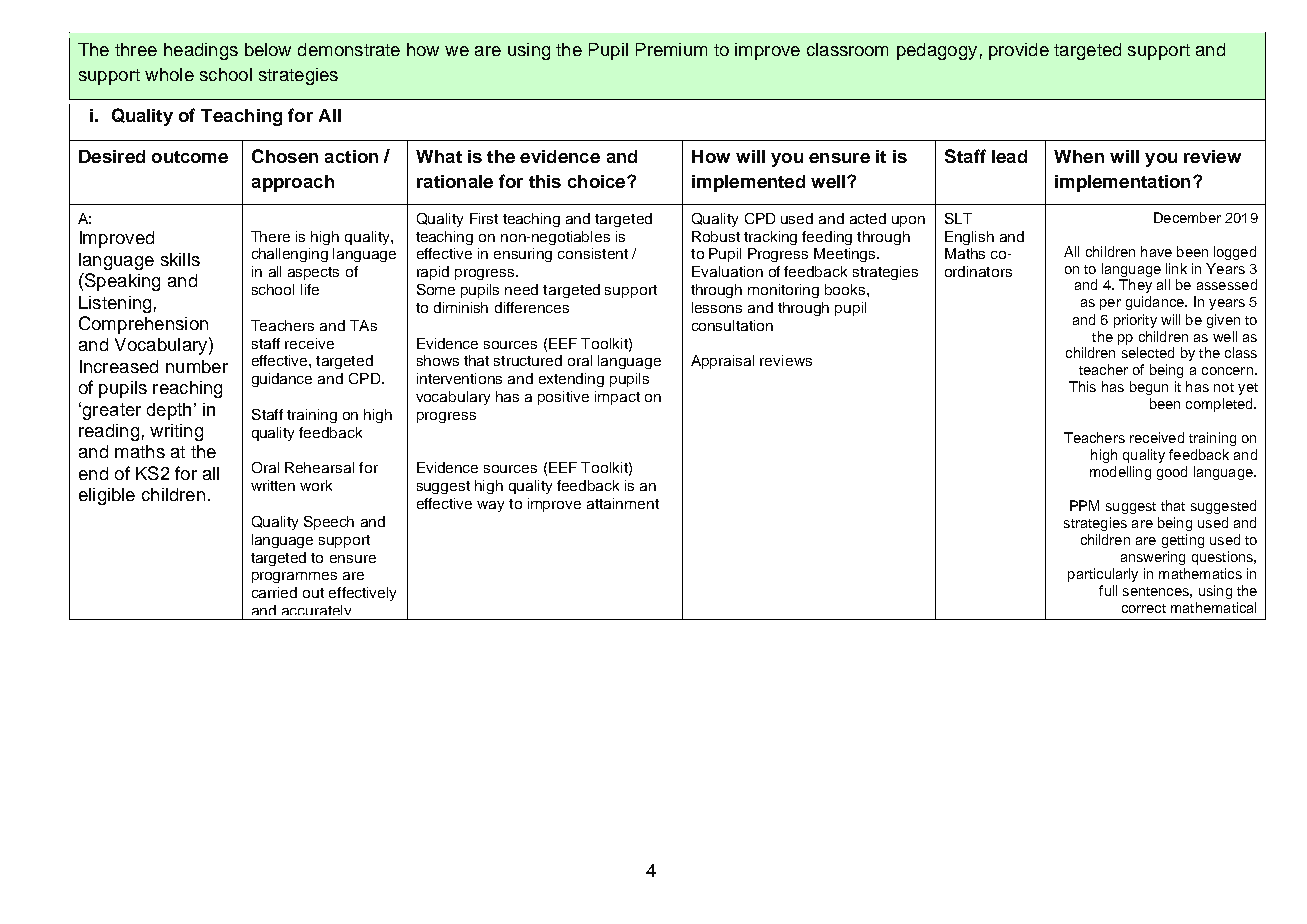 This screenshot has height=924, width=1307. Describe the element at coordinates (1156, 251) in the screenshot. I see `have` at that location.
